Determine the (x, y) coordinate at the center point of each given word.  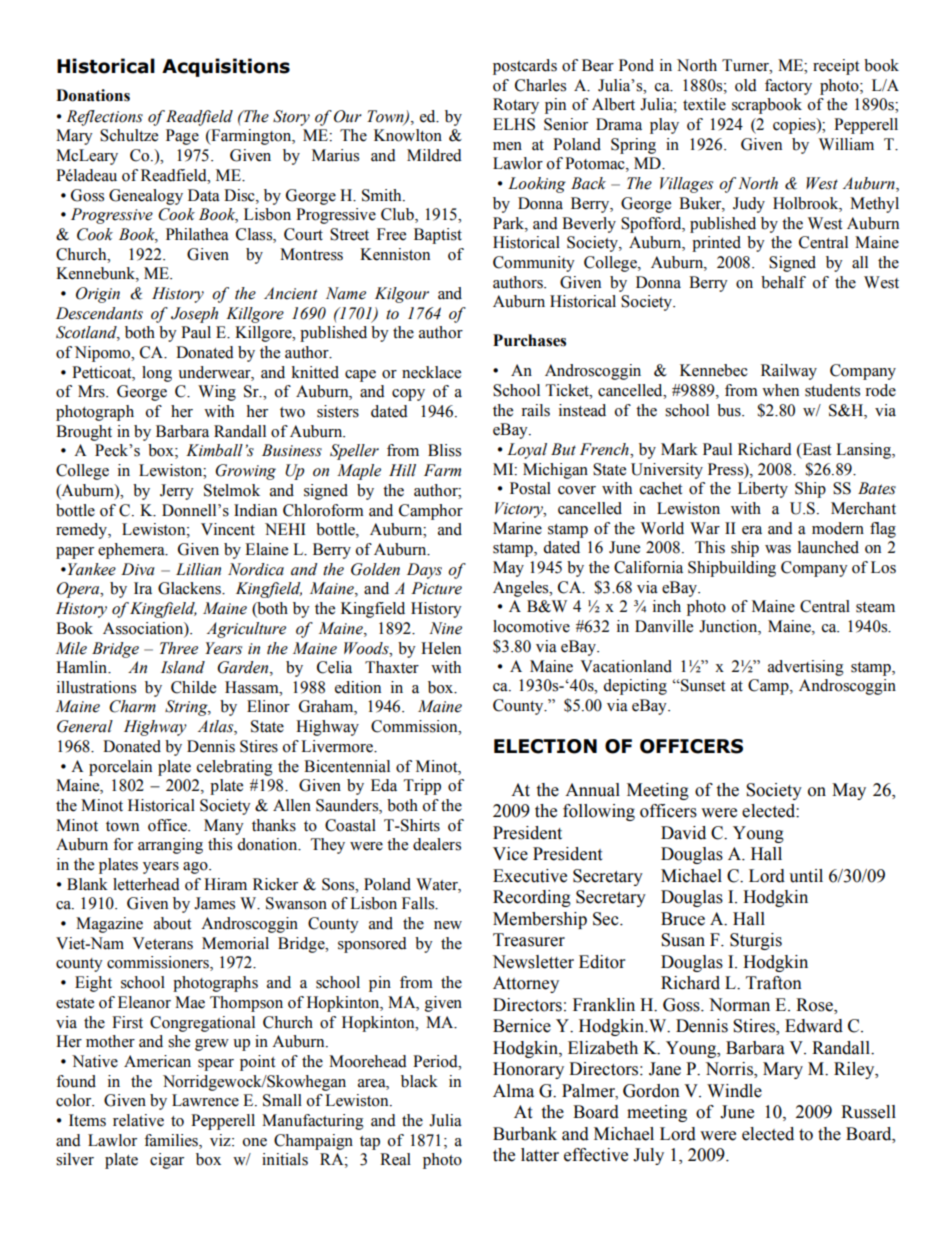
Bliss (444, 450)
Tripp (422, 787)
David (683, 833)
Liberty (763, 490)
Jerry (177, 492)
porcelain (120, 768)
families (172, 1141)
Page (182, 137)
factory (788, 87)
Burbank (525, 1134)
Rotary (516, 106)
